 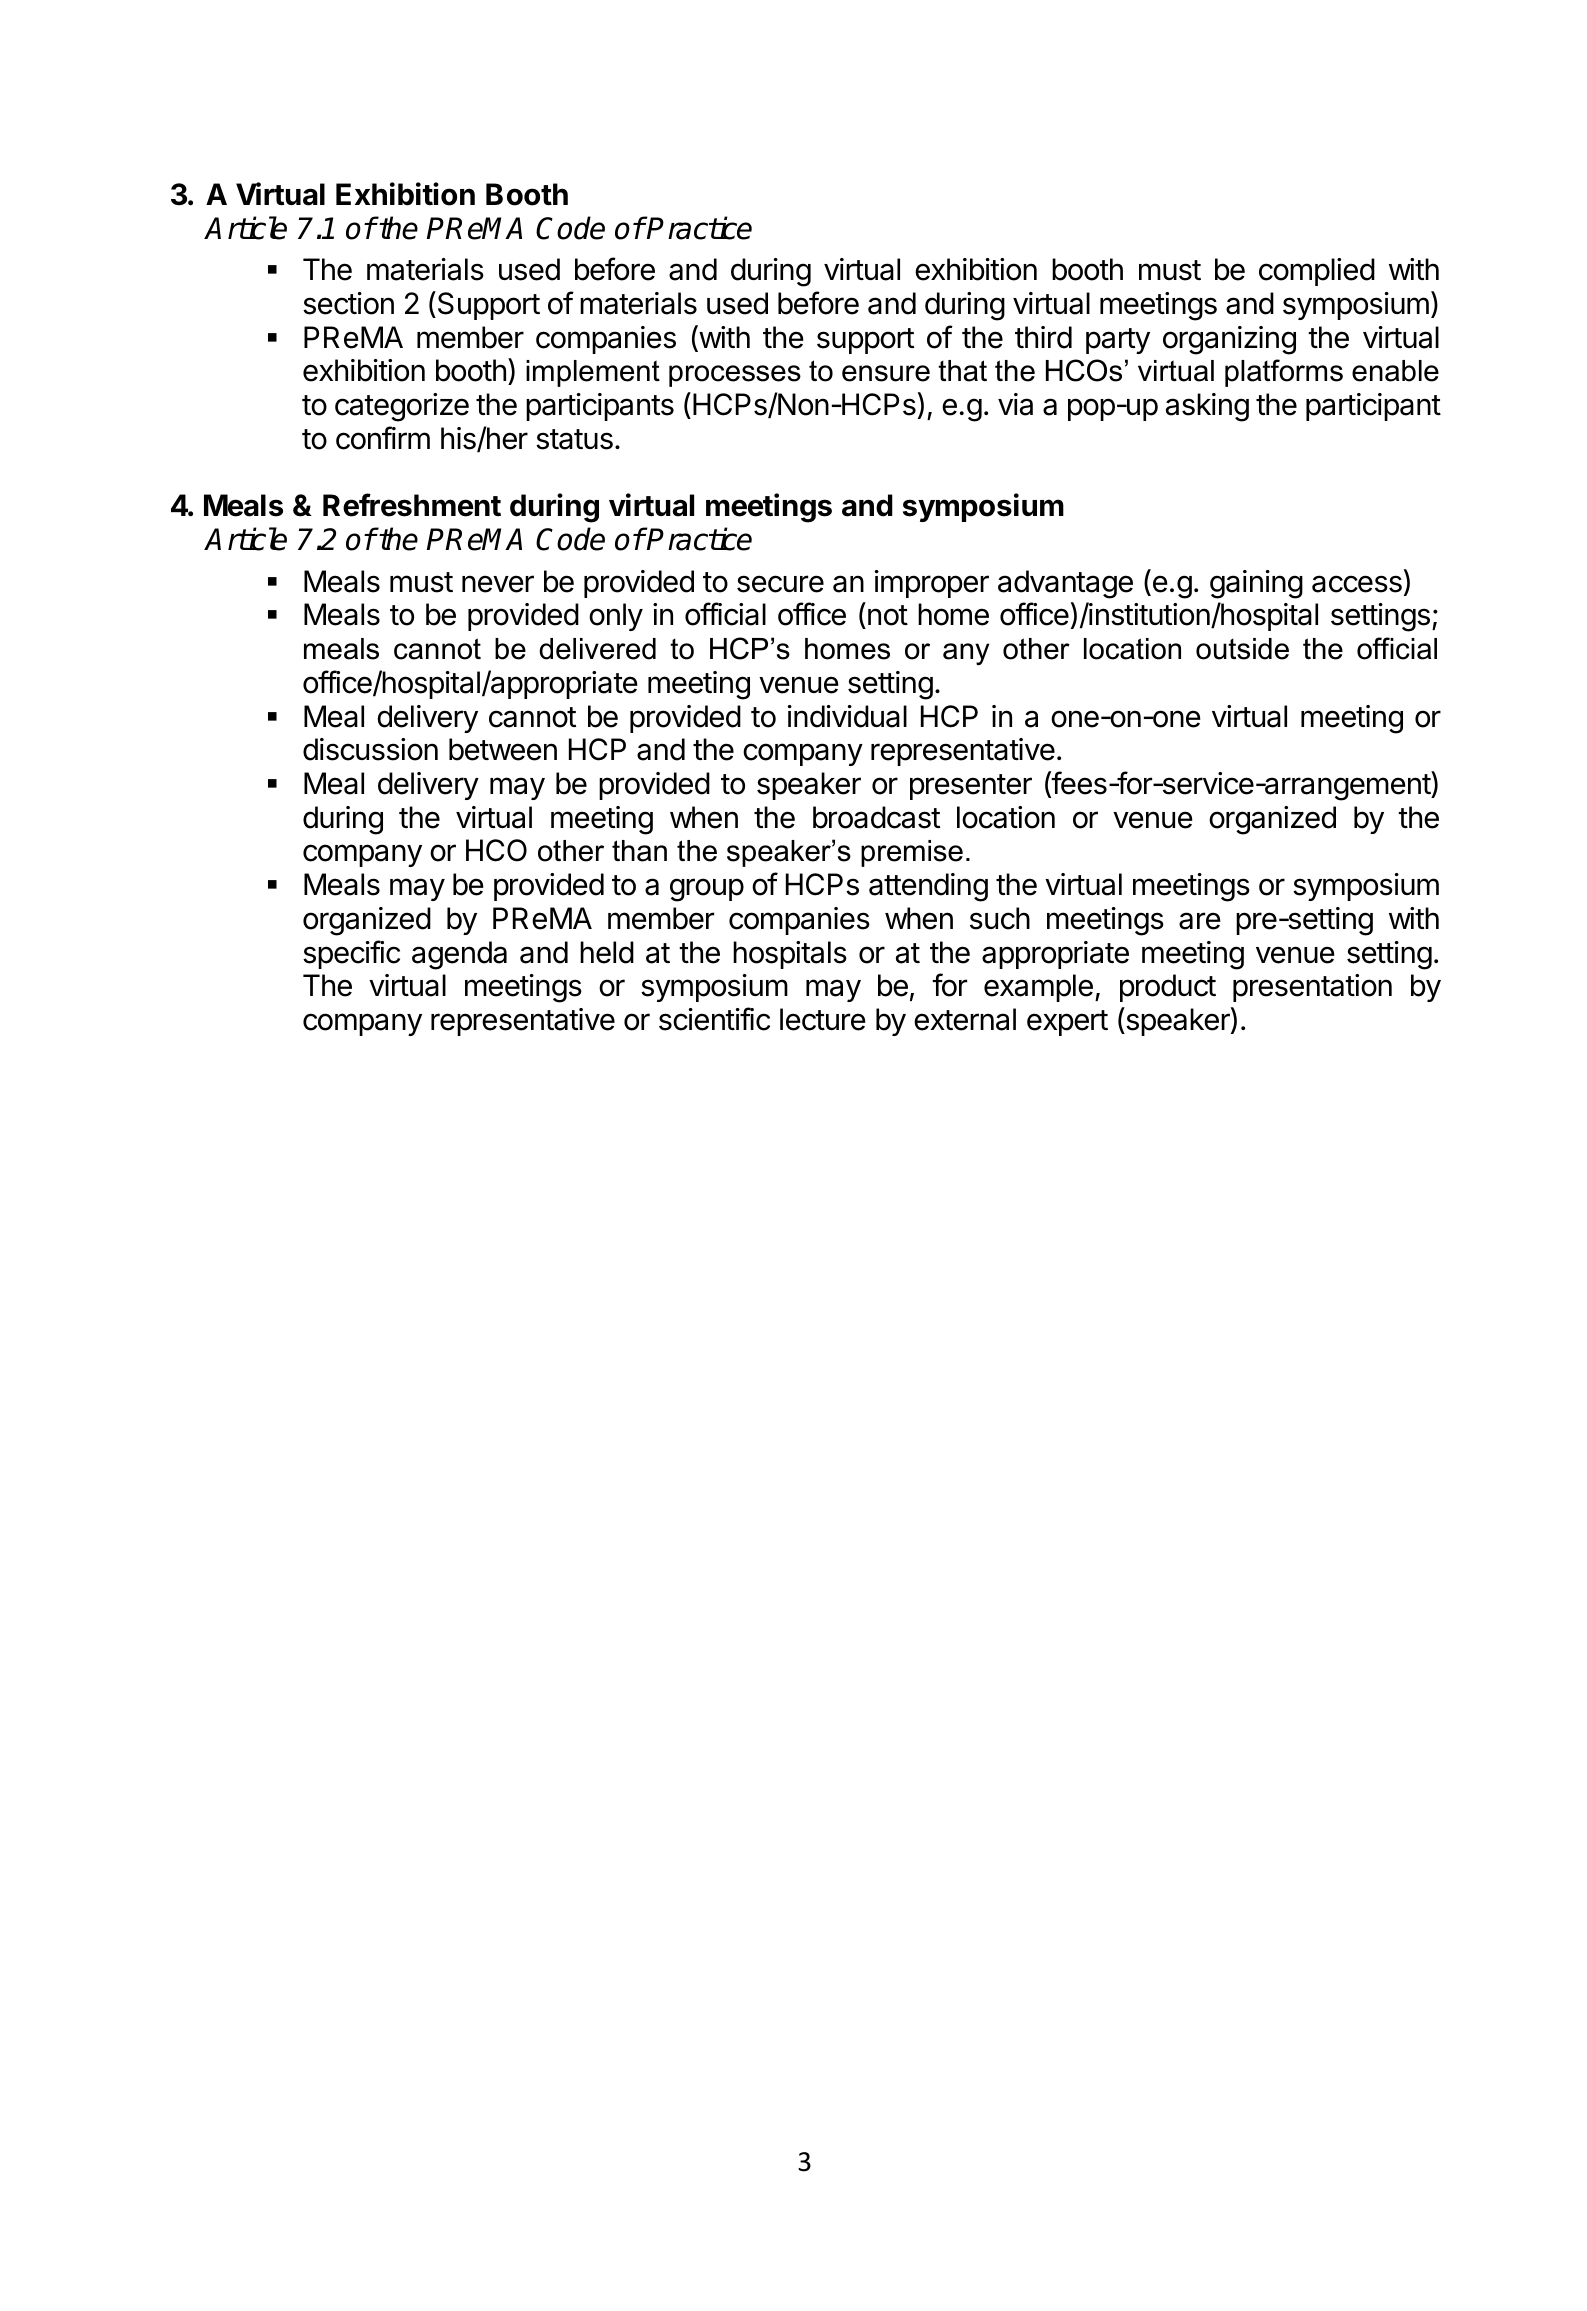 What do you see at coordinates (1242, 649) in the screenshot?
I see `outside` at bounding box center [1242, 649].
